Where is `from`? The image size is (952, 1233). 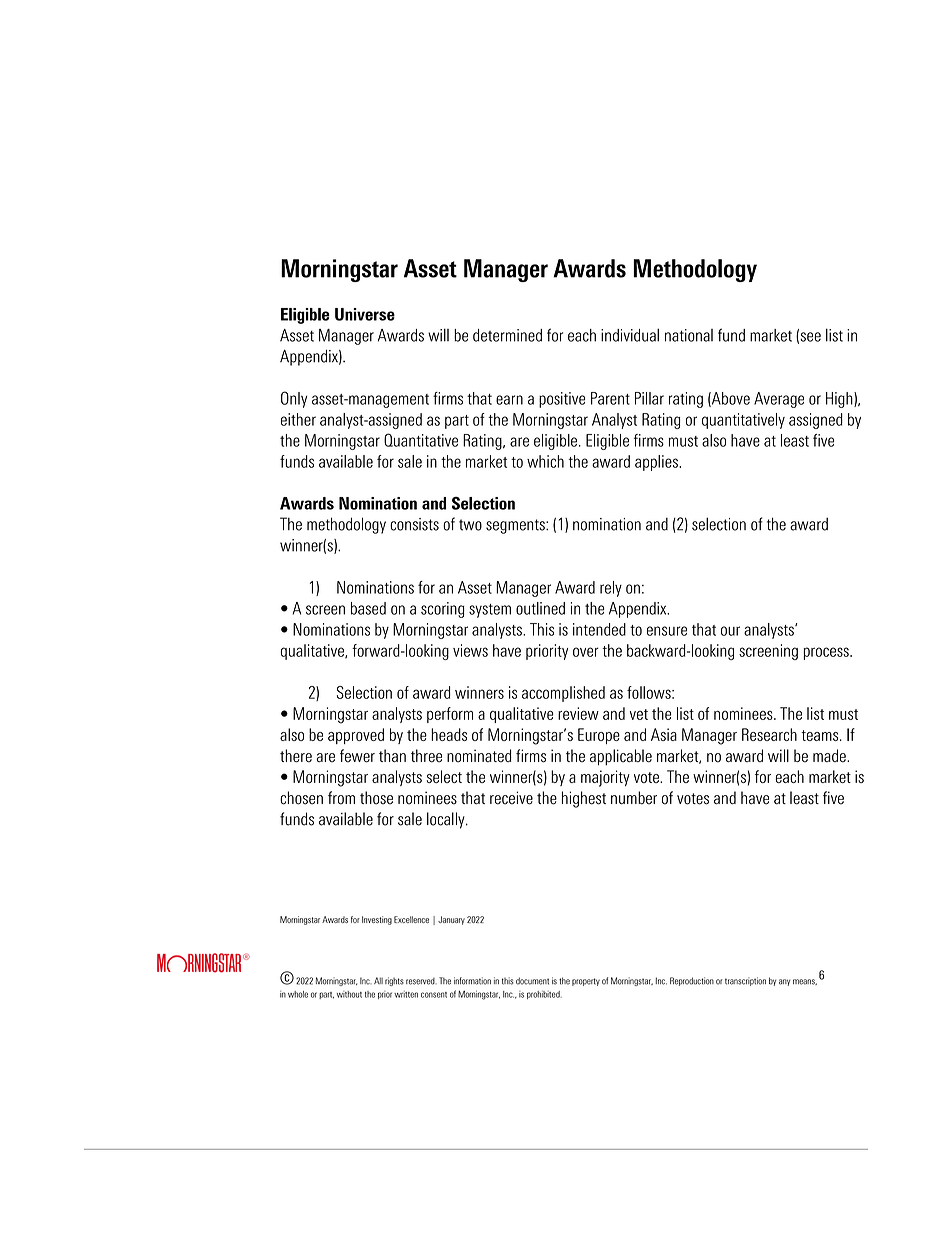
from is located at coordinates (341, 798).
